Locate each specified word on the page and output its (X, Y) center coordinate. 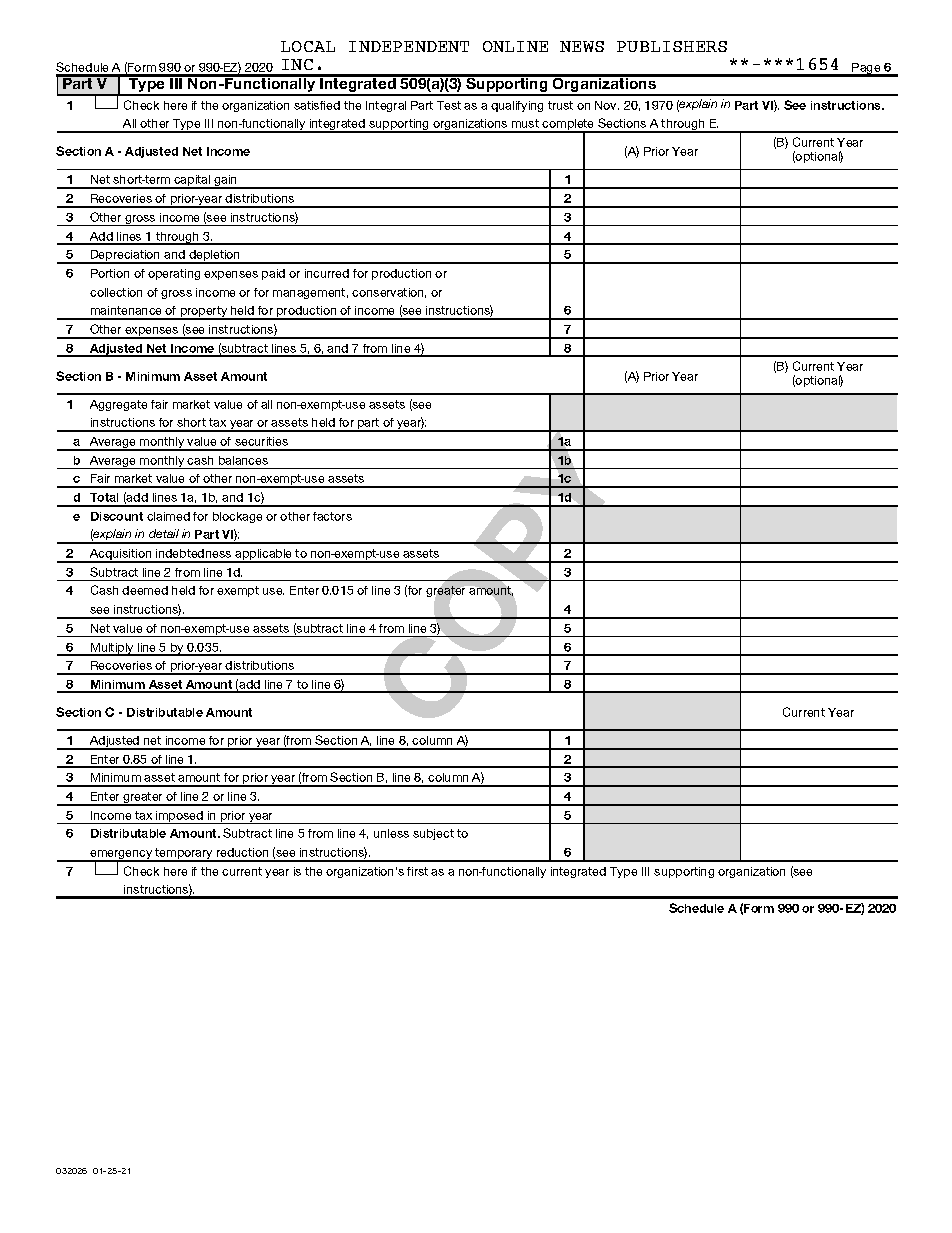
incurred (327, 273)
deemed (145, 590)
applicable (264, 556)
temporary (184, 855)
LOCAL (308, 46)
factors (332, 516)
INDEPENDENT (409, 46)
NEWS (582, 46)
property (204, 313)
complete (569, 126)
